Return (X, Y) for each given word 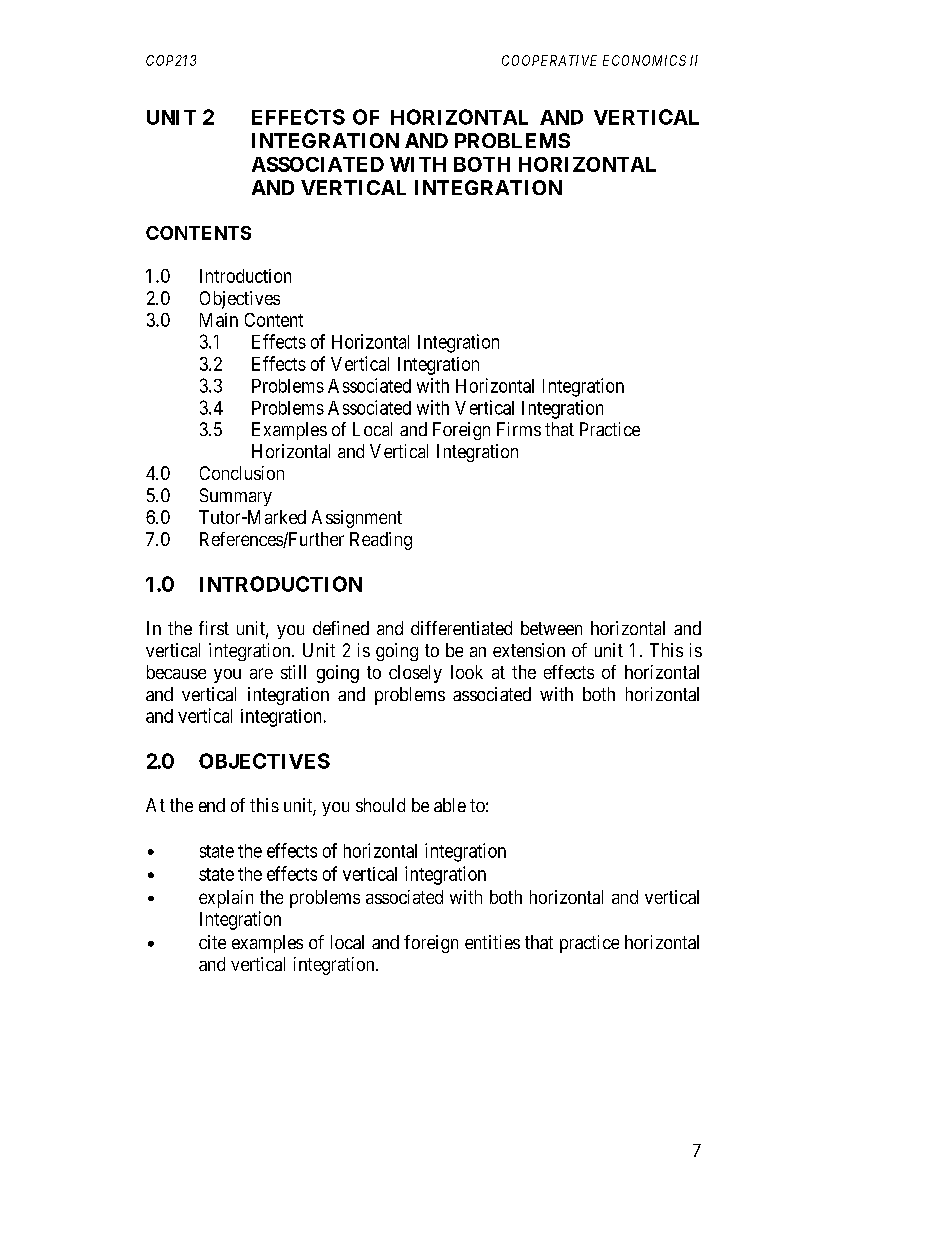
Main (219, 320)
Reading (381, 541)
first (214, 628)
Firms (519, 429)
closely (415, 674)
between (551, 628)
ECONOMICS (644, 60)
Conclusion (242, 473)
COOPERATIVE (549, 60)
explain (226, 899)
